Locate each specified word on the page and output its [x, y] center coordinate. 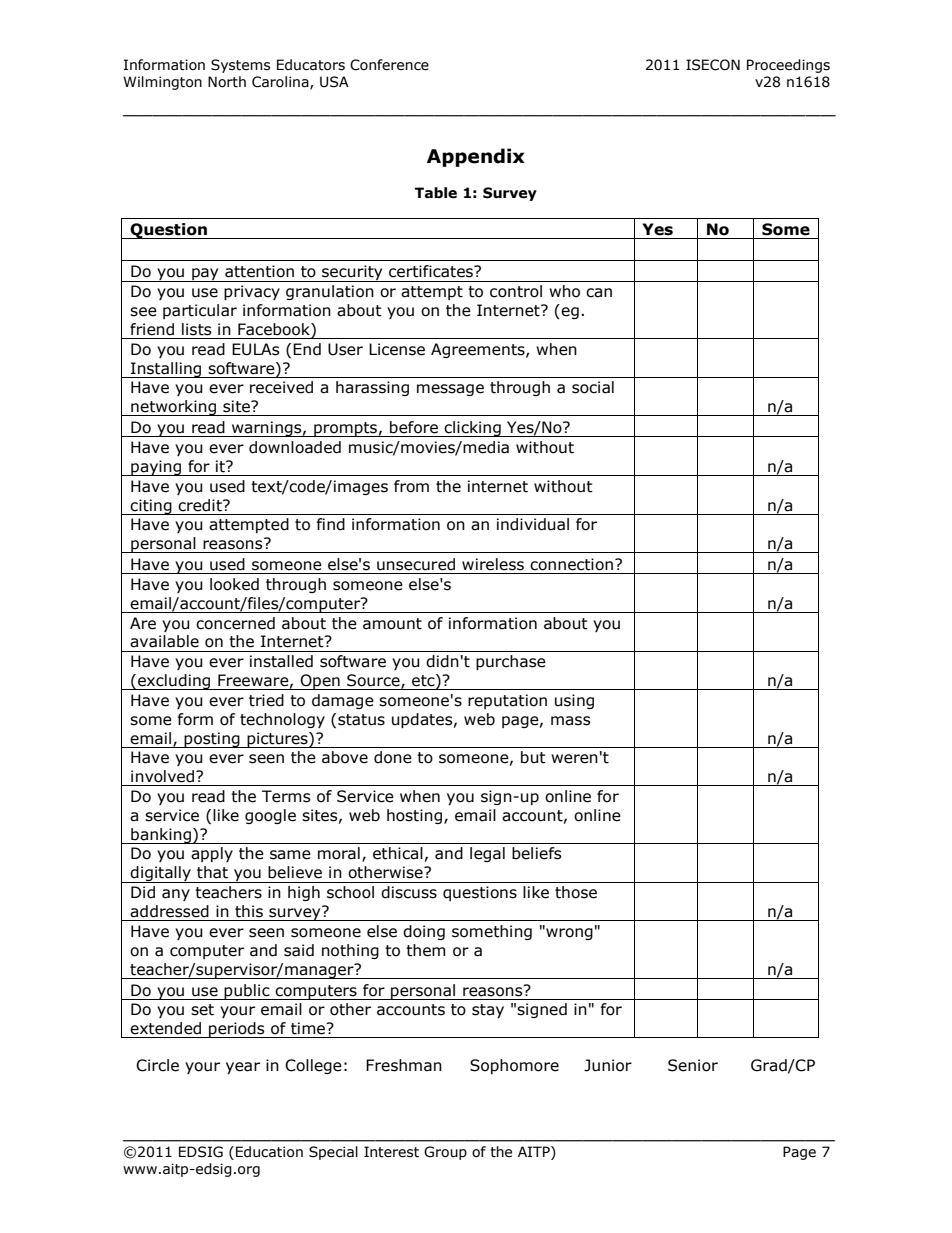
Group [445, 1153]
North [227, 82]
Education [269, 1152]
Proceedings [788, 66]
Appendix [476, 157]
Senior [693, 1065]
